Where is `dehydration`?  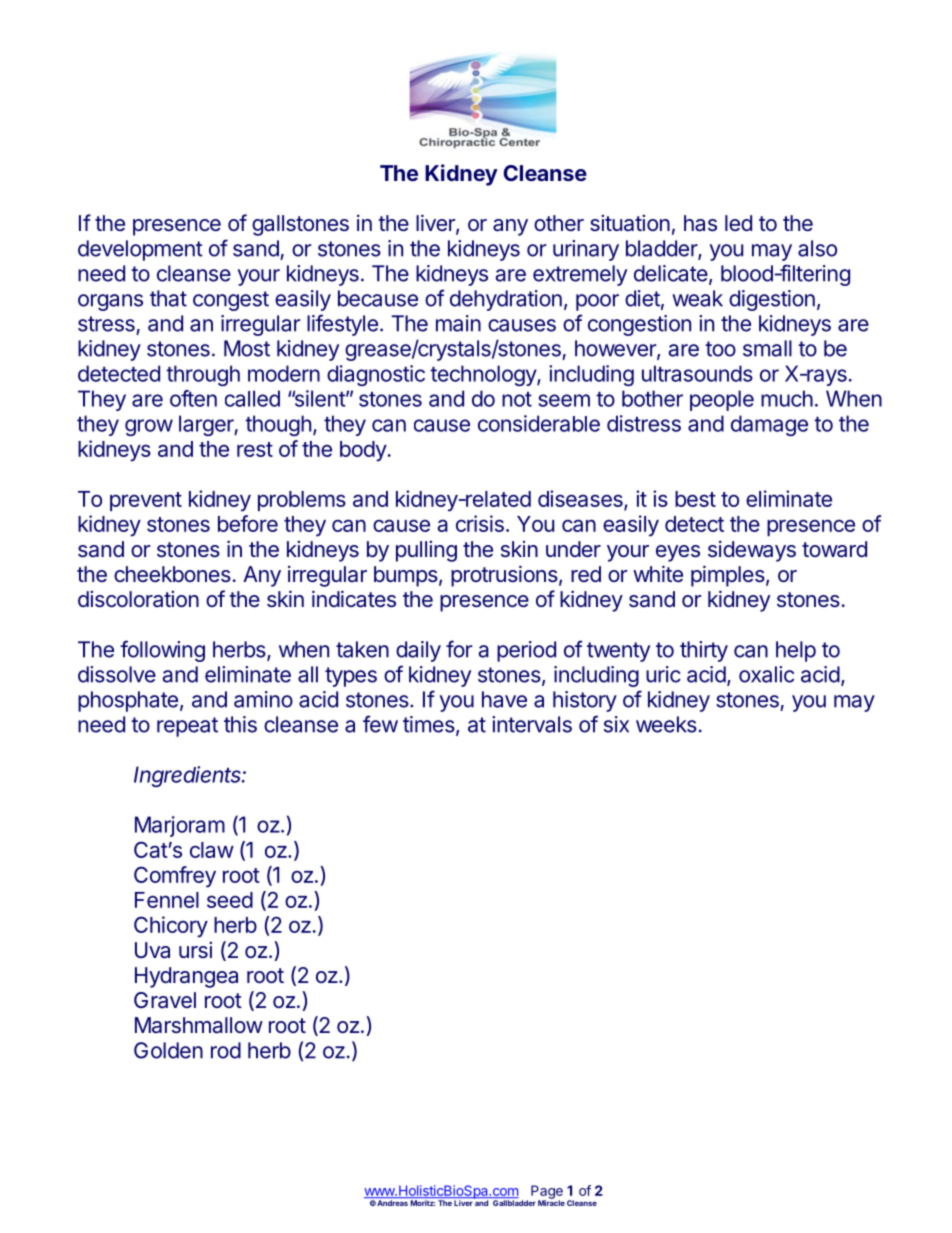 dehydration is located at coordinates (506, 300).
